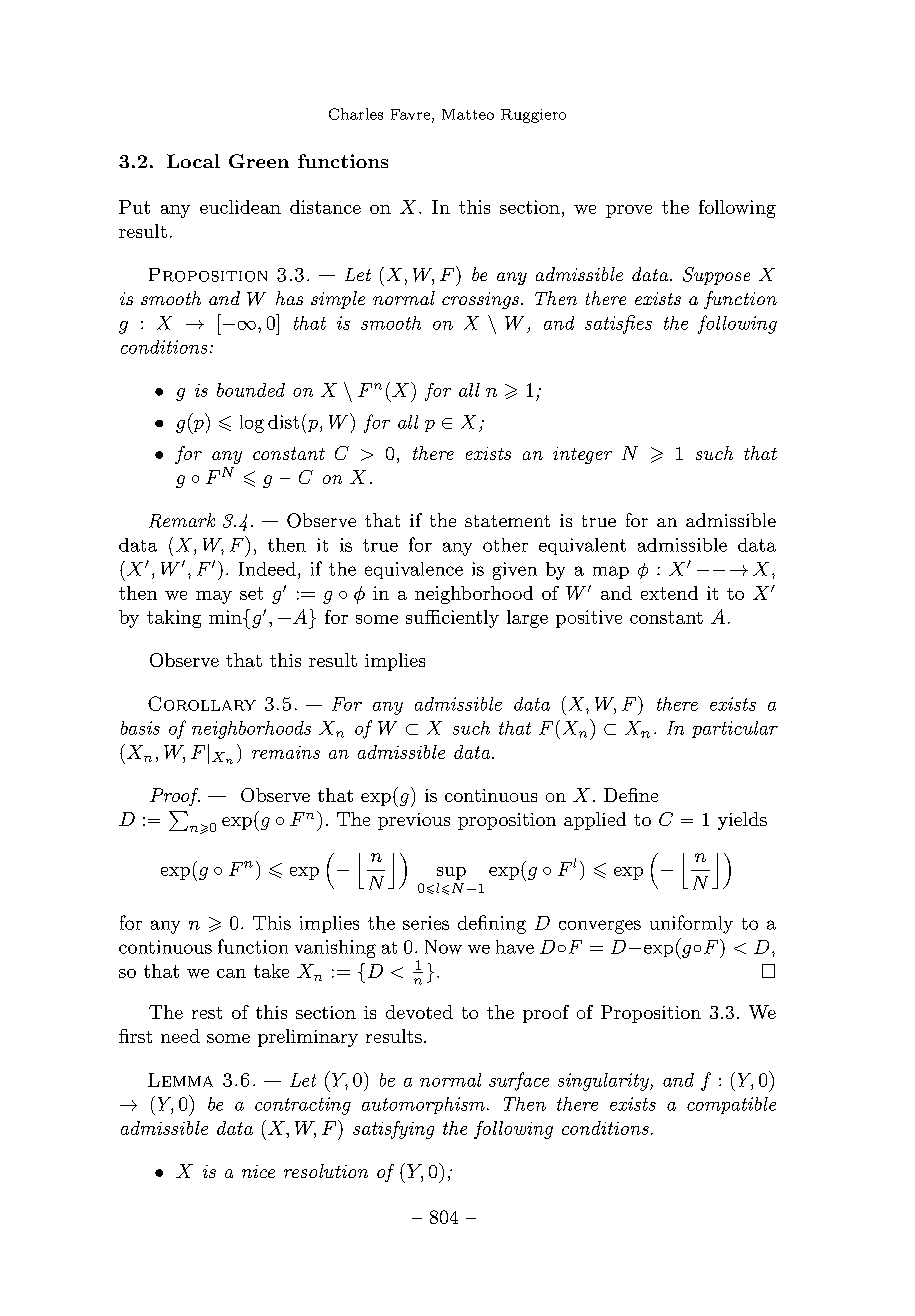 The height and width of the image is (1316, 915). I want to click on bounded, so click(251, 390).
